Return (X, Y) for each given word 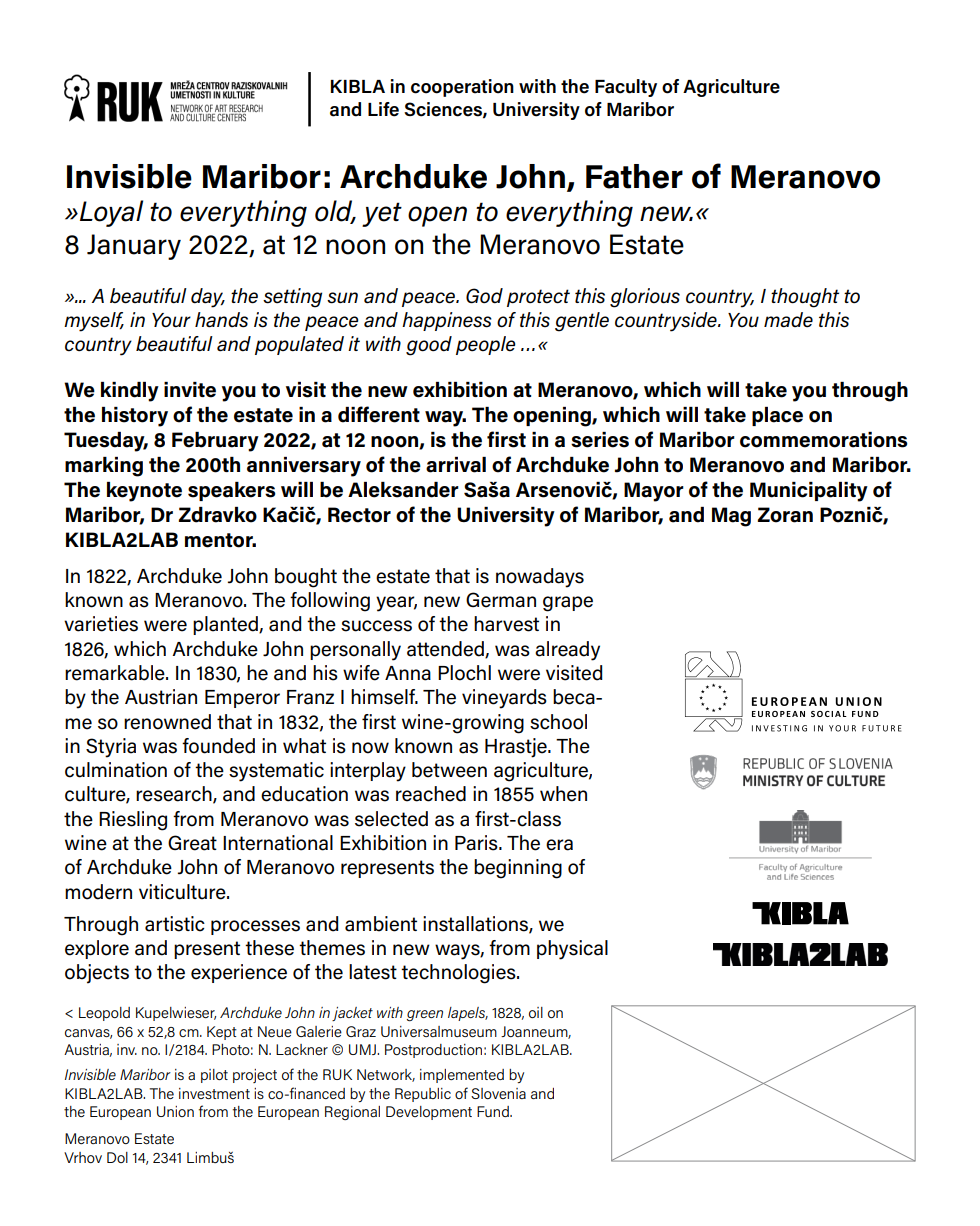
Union (175, 1111)
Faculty (626, 88)
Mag (731, 517)
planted (226, 625)
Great (192, 843)
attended (446, 649)
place (777, 416)
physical (572, 950)
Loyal (110, 213)
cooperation (462, 88)
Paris (477, 843)
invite (190, 390)
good (429, 346)
